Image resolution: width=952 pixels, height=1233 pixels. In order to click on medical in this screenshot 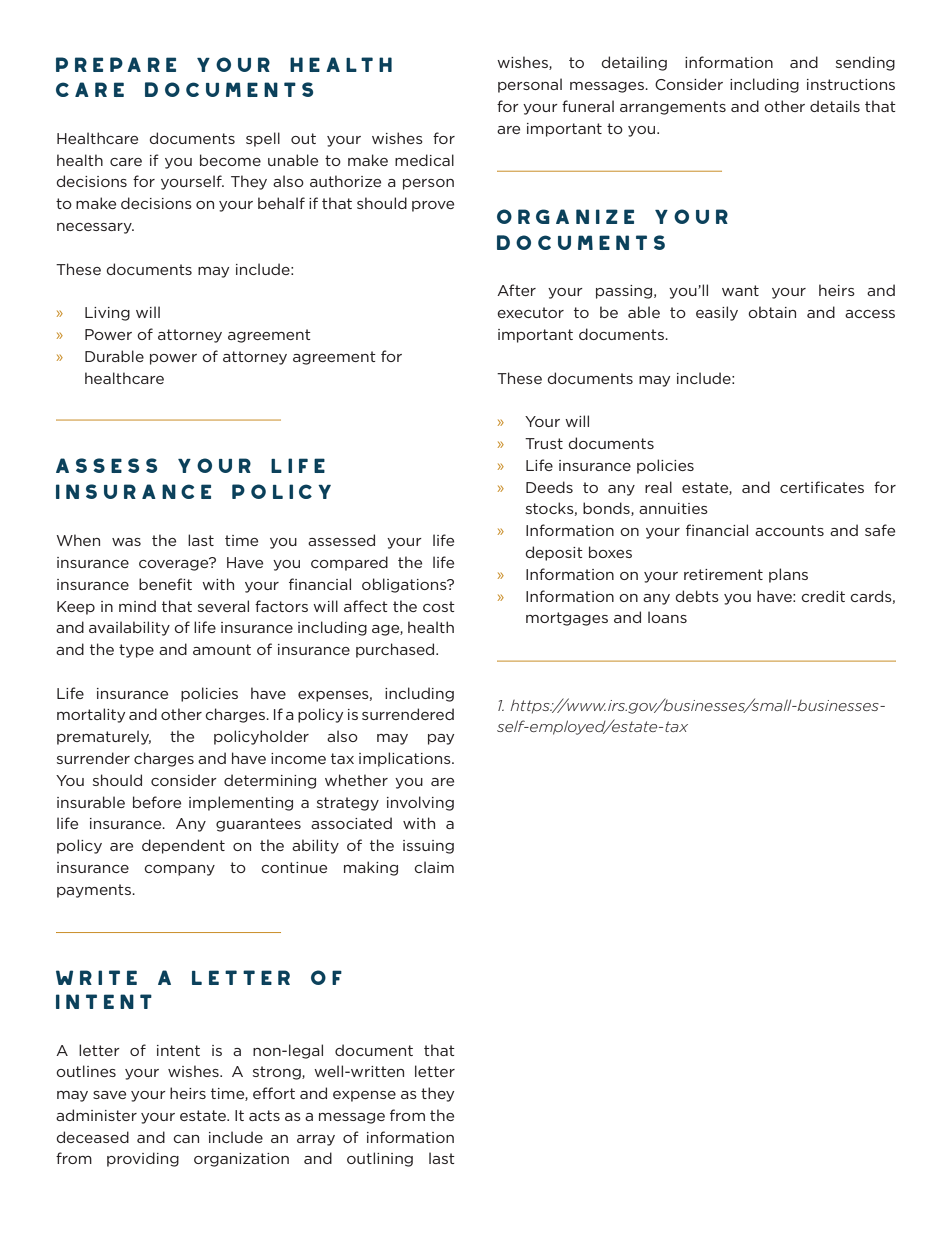, I will do `click(424, 160)`.
